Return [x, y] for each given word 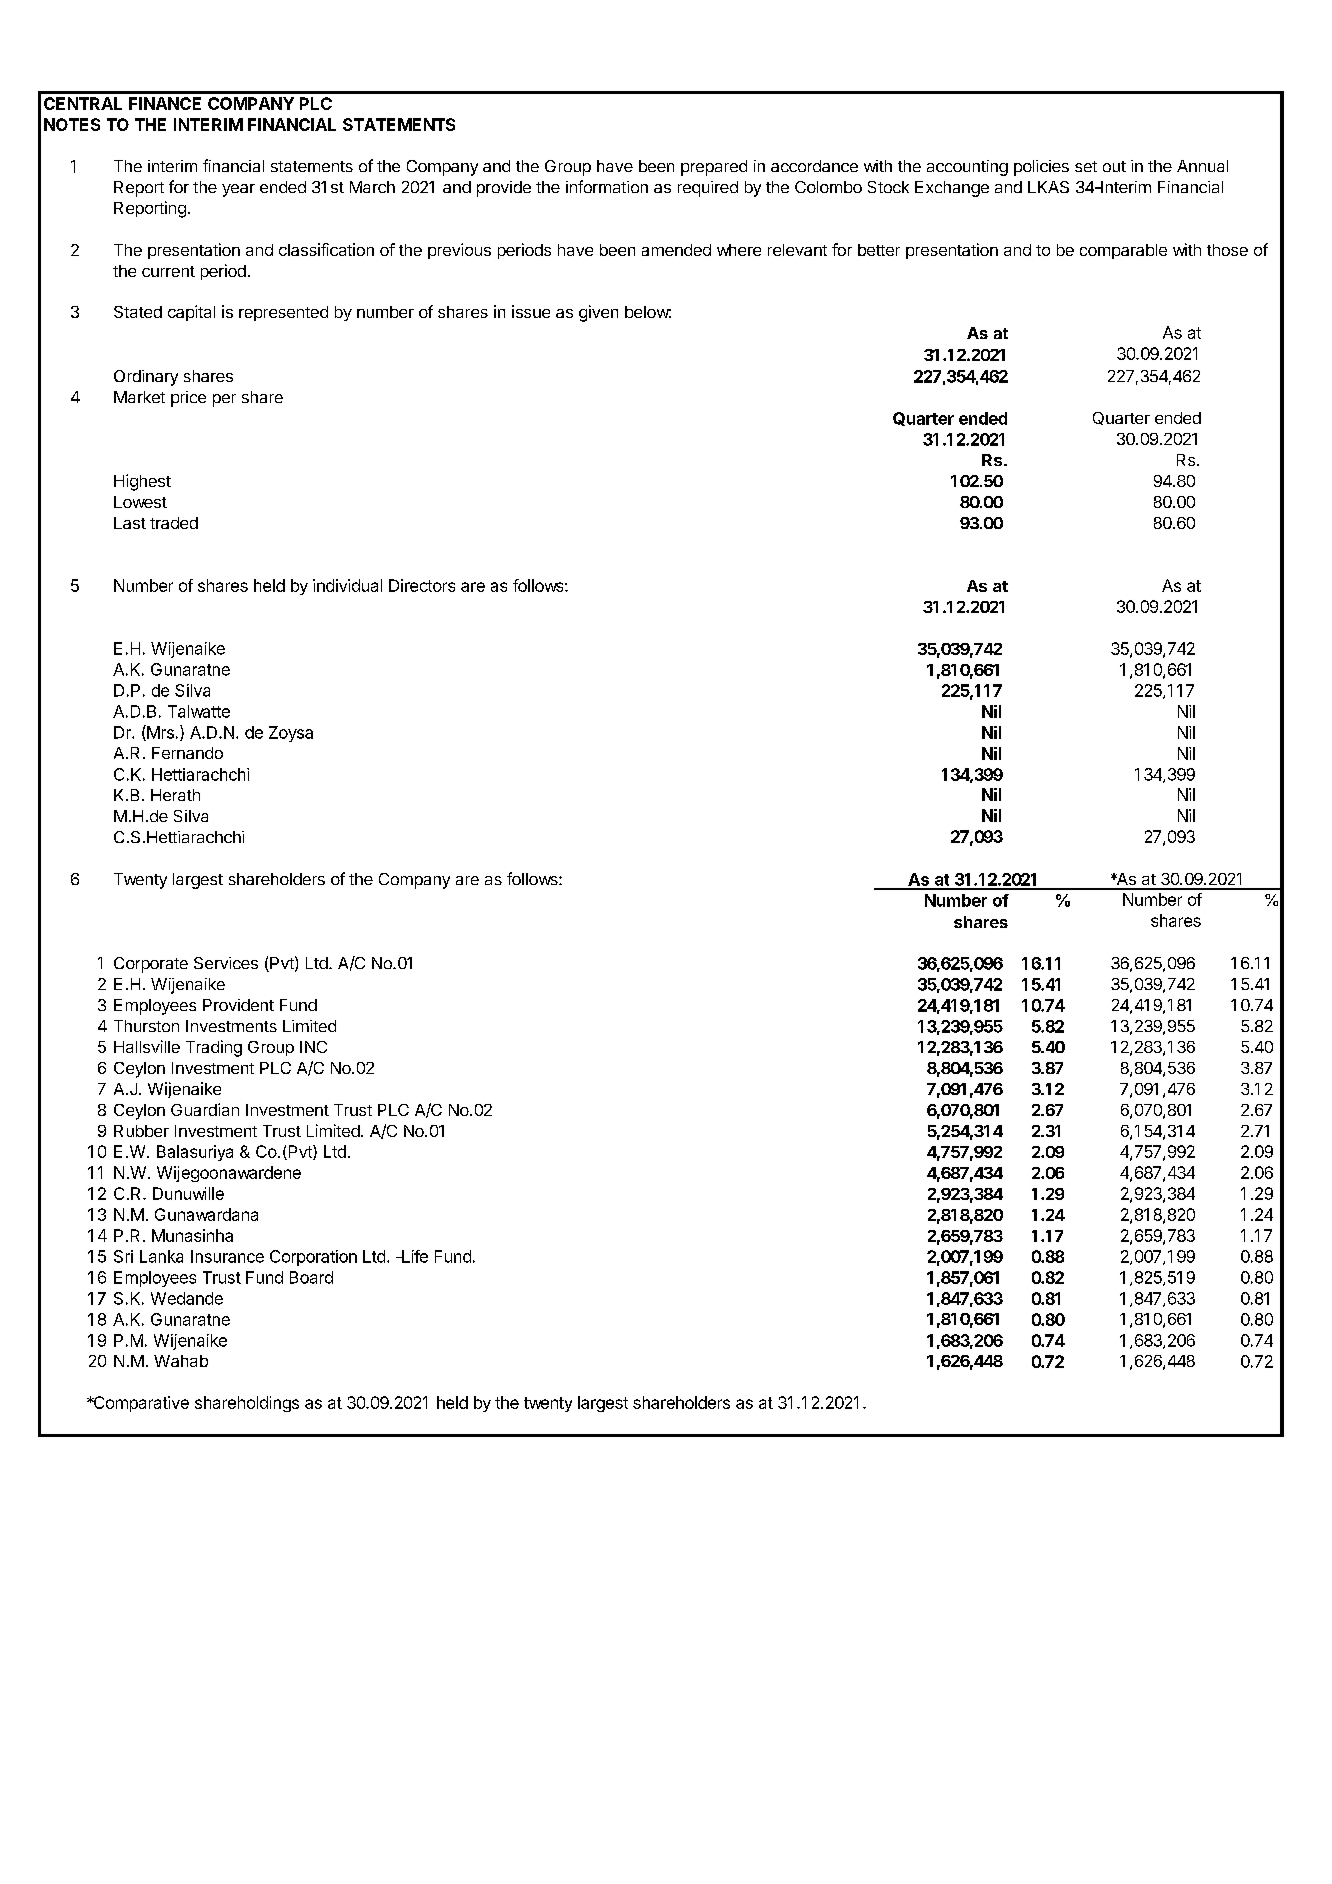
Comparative [140, 1404]
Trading [214, 1048]
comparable [1123, 251]
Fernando [187, 753]
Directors [422, 585]
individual [347, 585]
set [1086, 166]
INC [313, 1047]
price [188, 399]
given [598, 313]
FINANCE [165, 103]
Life [414, 1256]
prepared [714, 168]
